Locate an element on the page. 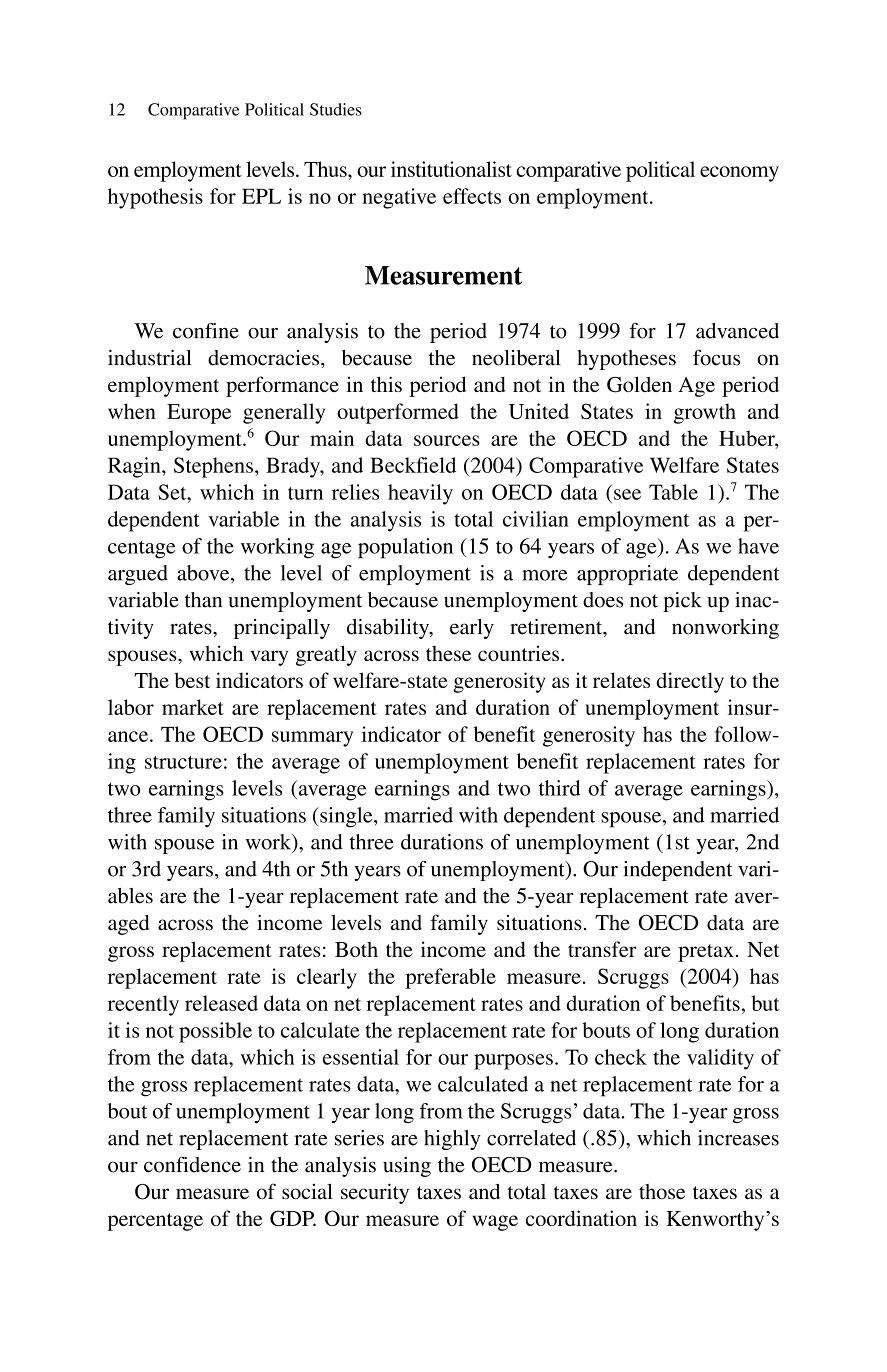 The height and width of the image is (1372, 887). heavily is located at coordinates (420, 494).
